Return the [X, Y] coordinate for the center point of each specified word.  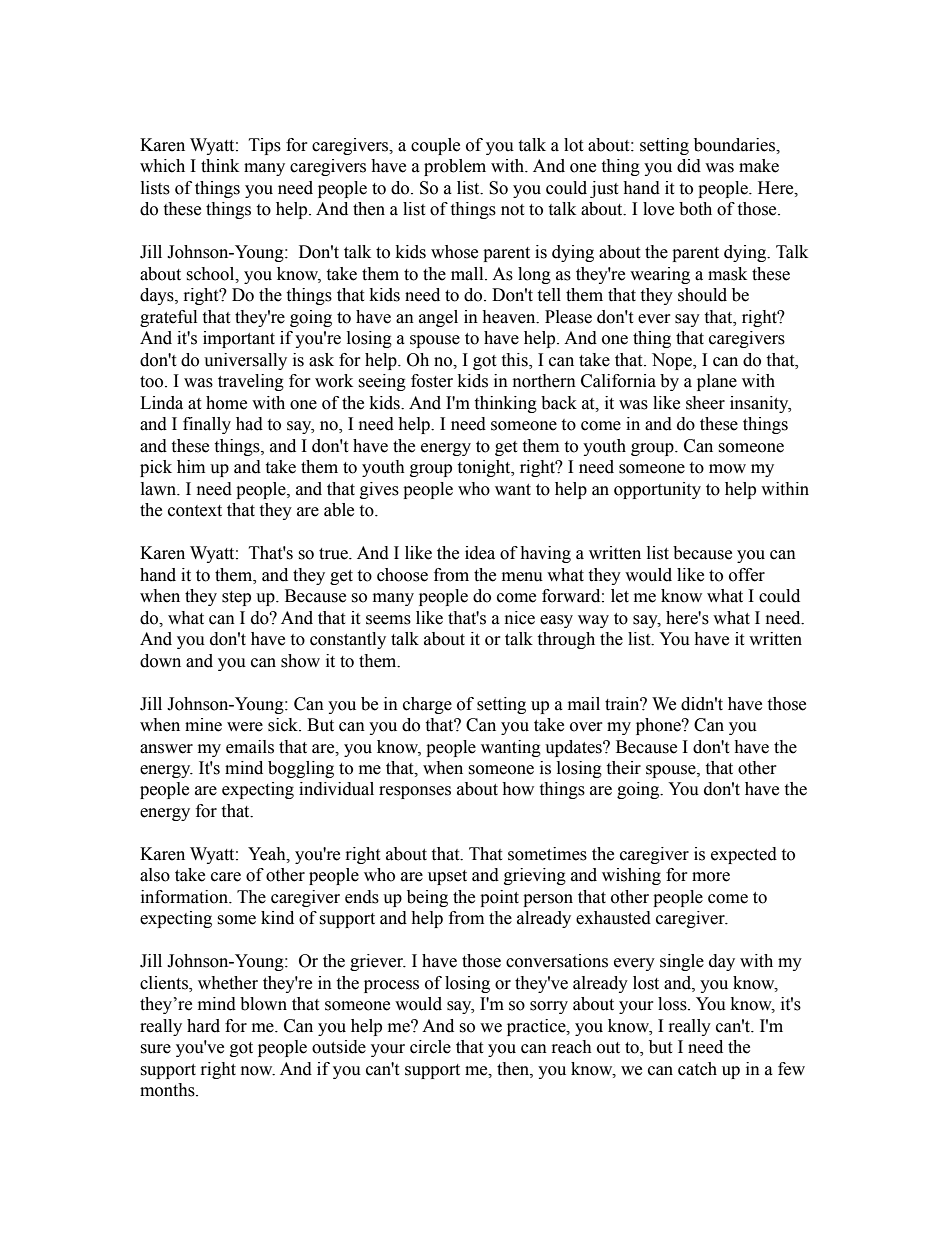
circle [430, 1047]
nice [520, 618]
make [759, 166]
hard [203, 1026]
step [236, 598]
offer [747, 575]
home [226, 403]
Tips [265, 146]
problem [455, 167]
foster [432, 381]
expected [744, 855]
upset [447, 877]
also [155, 875]
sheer [705, 403]
